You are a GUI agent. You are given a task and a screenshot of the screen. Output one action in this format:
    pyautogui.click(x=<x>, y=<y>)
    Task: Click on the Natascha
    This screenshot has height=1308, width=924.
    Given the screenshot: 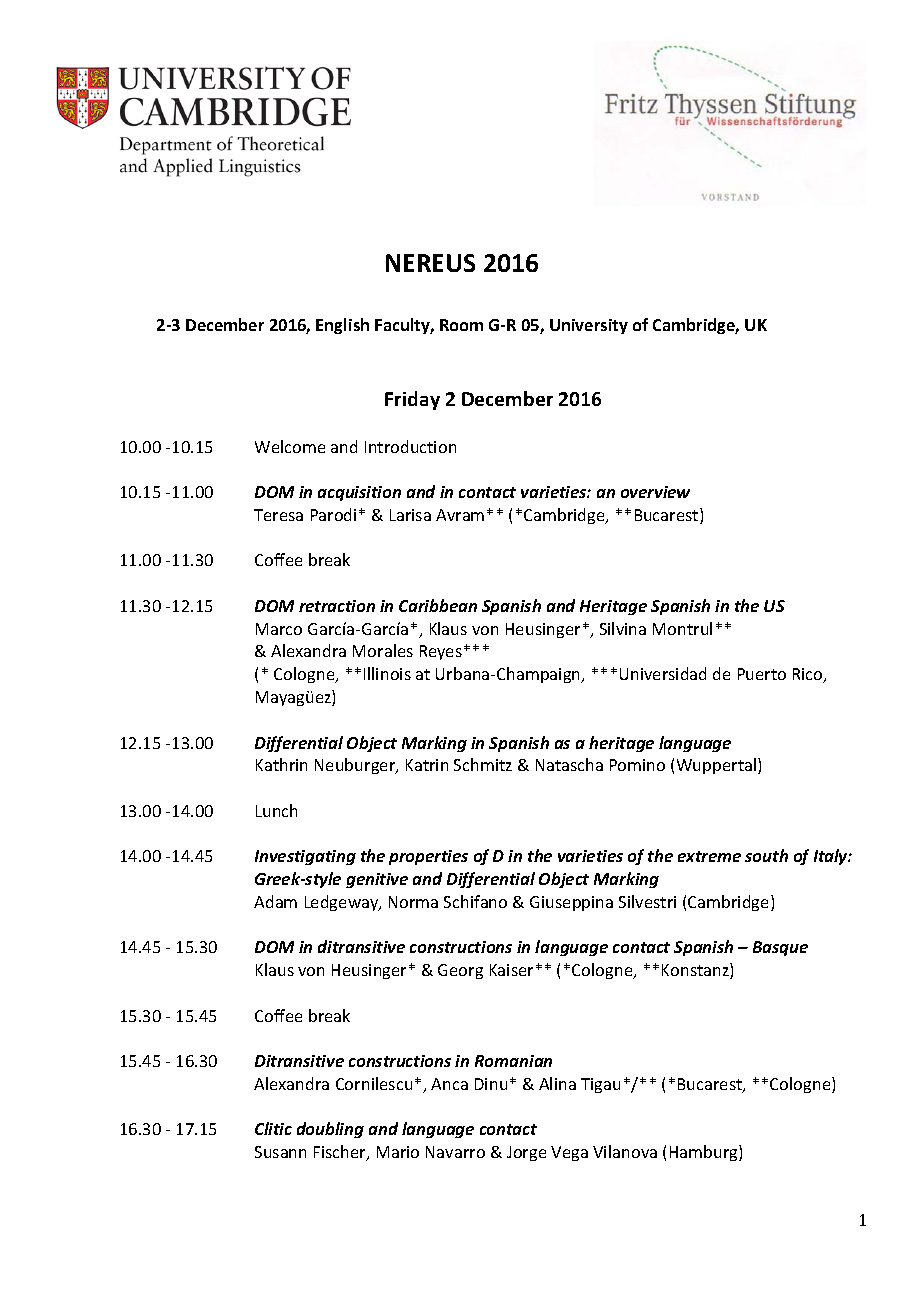 What is the action you would take?
    pyautogui.click(x=569, y=764)
